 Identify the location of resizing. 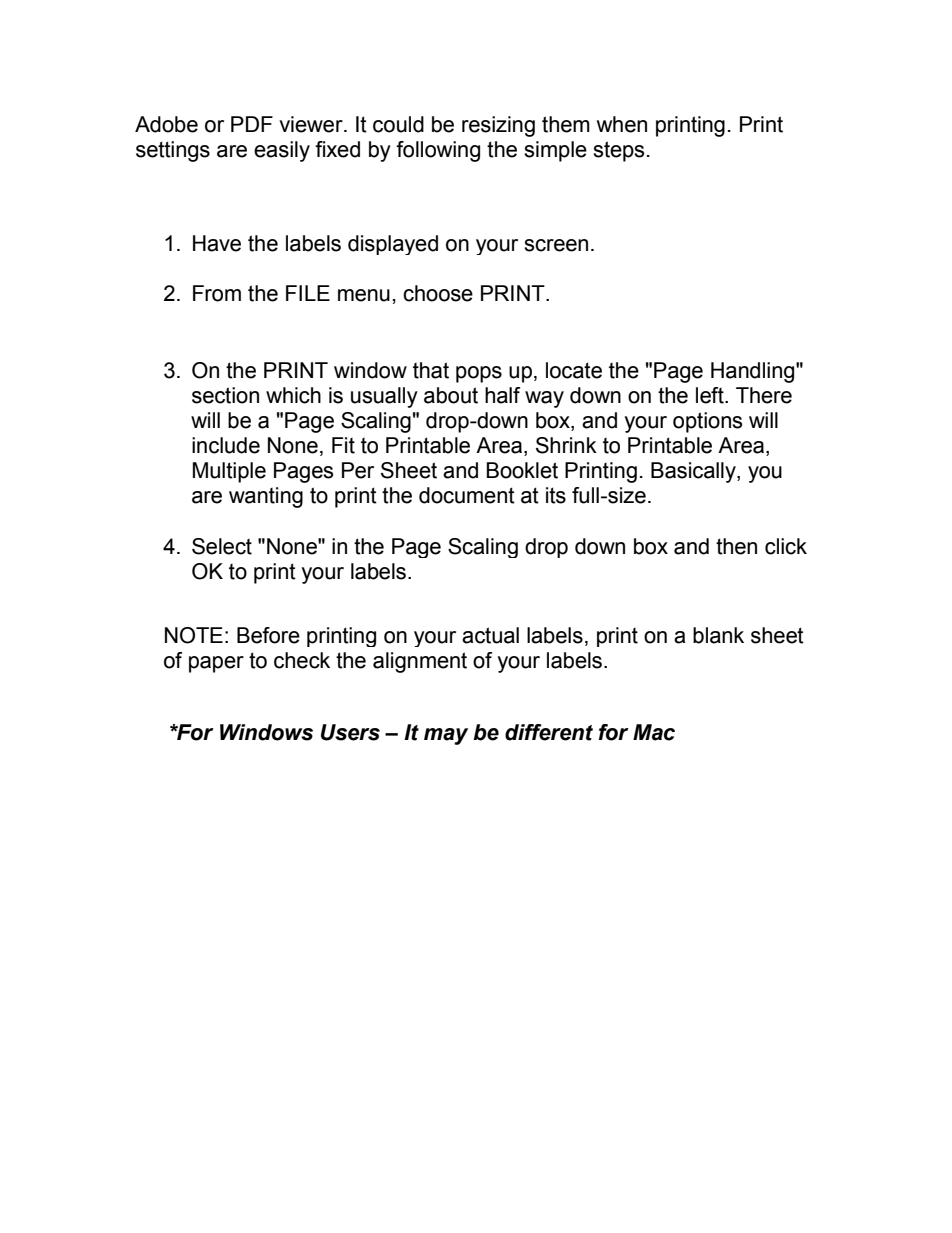
(498, 126).
